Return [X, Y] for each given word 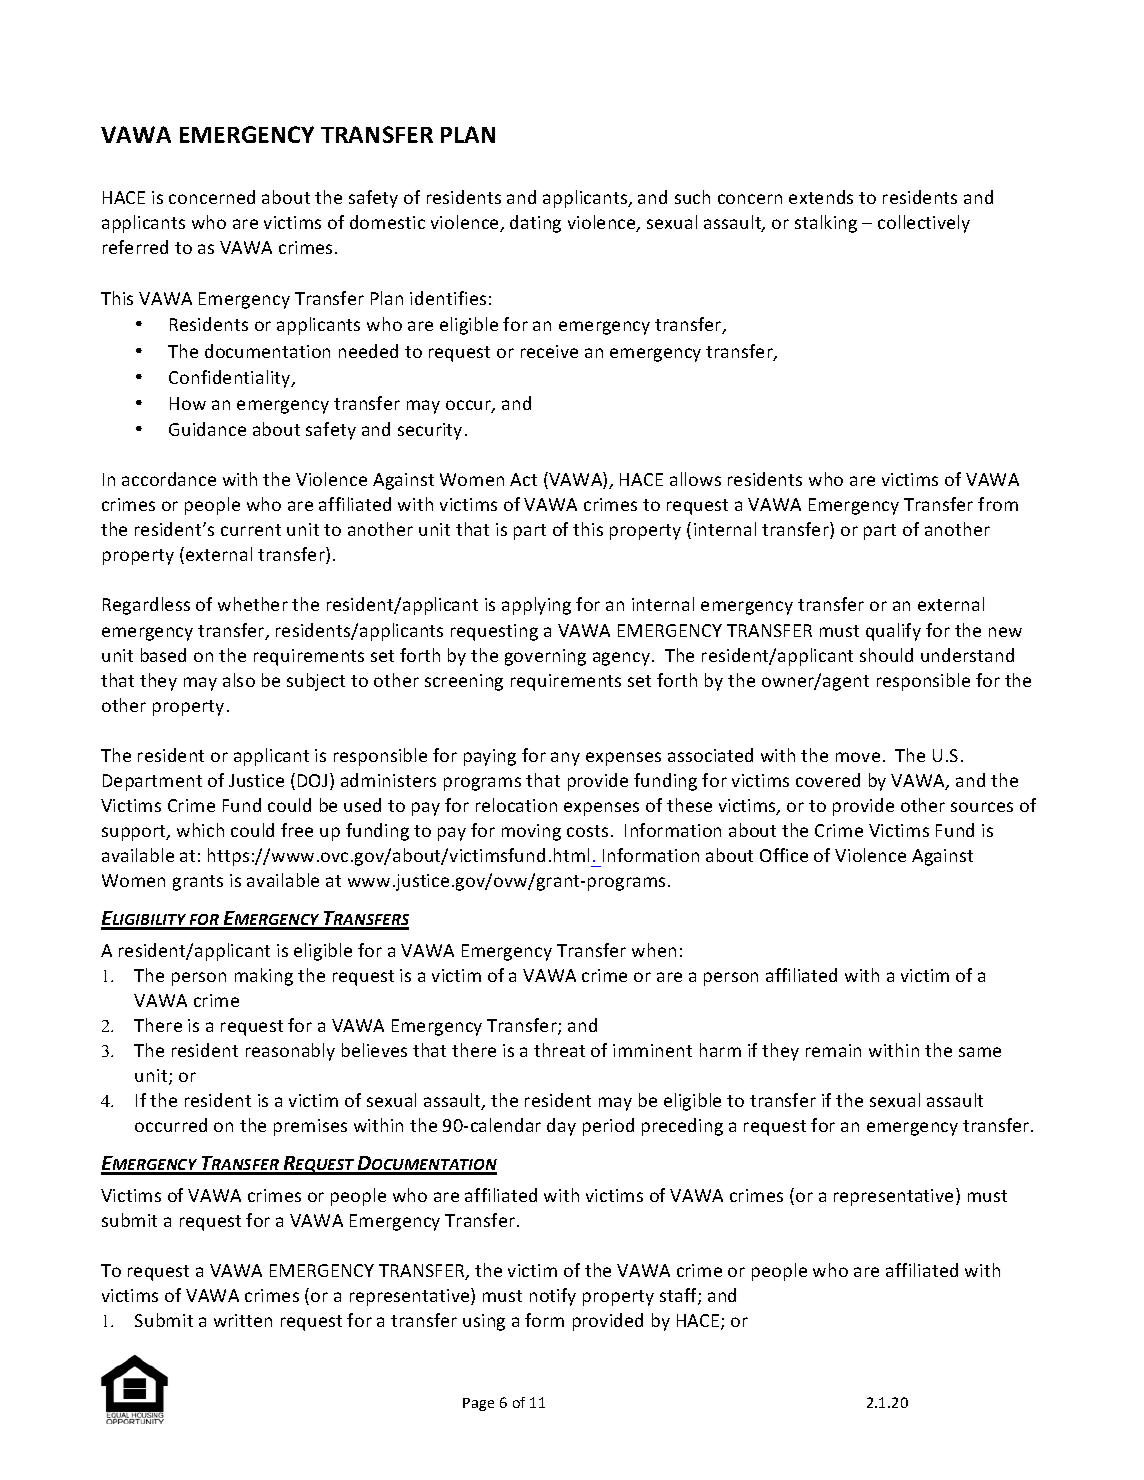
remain [833, 1050]
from [998, 504]
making [264, 977]
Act [523, 479]
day [561, 1127]
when [654, 950]
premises [310, 1127]
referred [135, 247]
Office [784, 855]
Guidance [207, 429]
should [886, 655]
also [239, 680]
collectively [924, 224]
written [243, 1320]
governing [545, 657]
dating [535, 224]
